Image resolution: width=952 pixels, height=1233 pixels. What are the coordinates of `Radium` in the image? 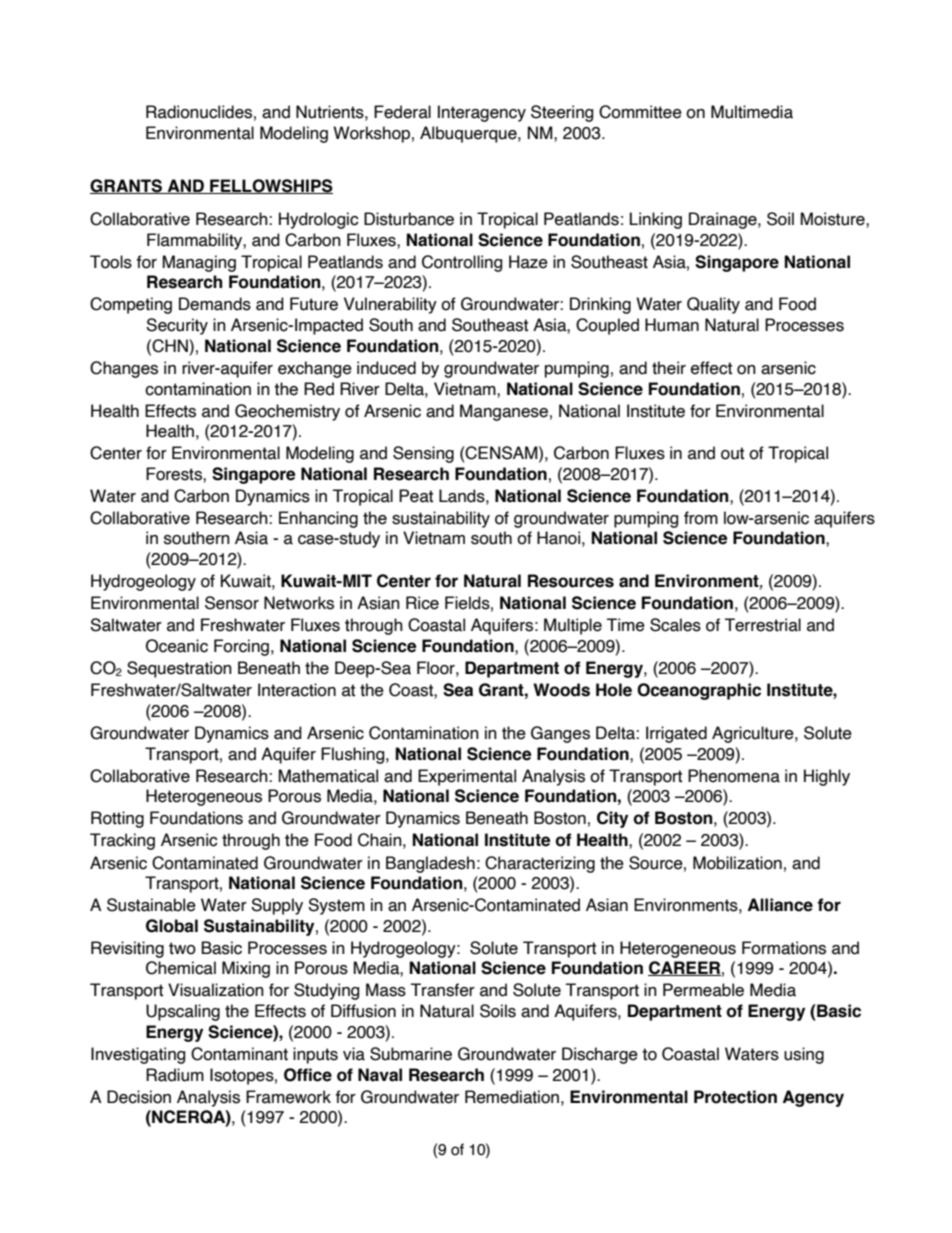 It's located at (175, 1075).
